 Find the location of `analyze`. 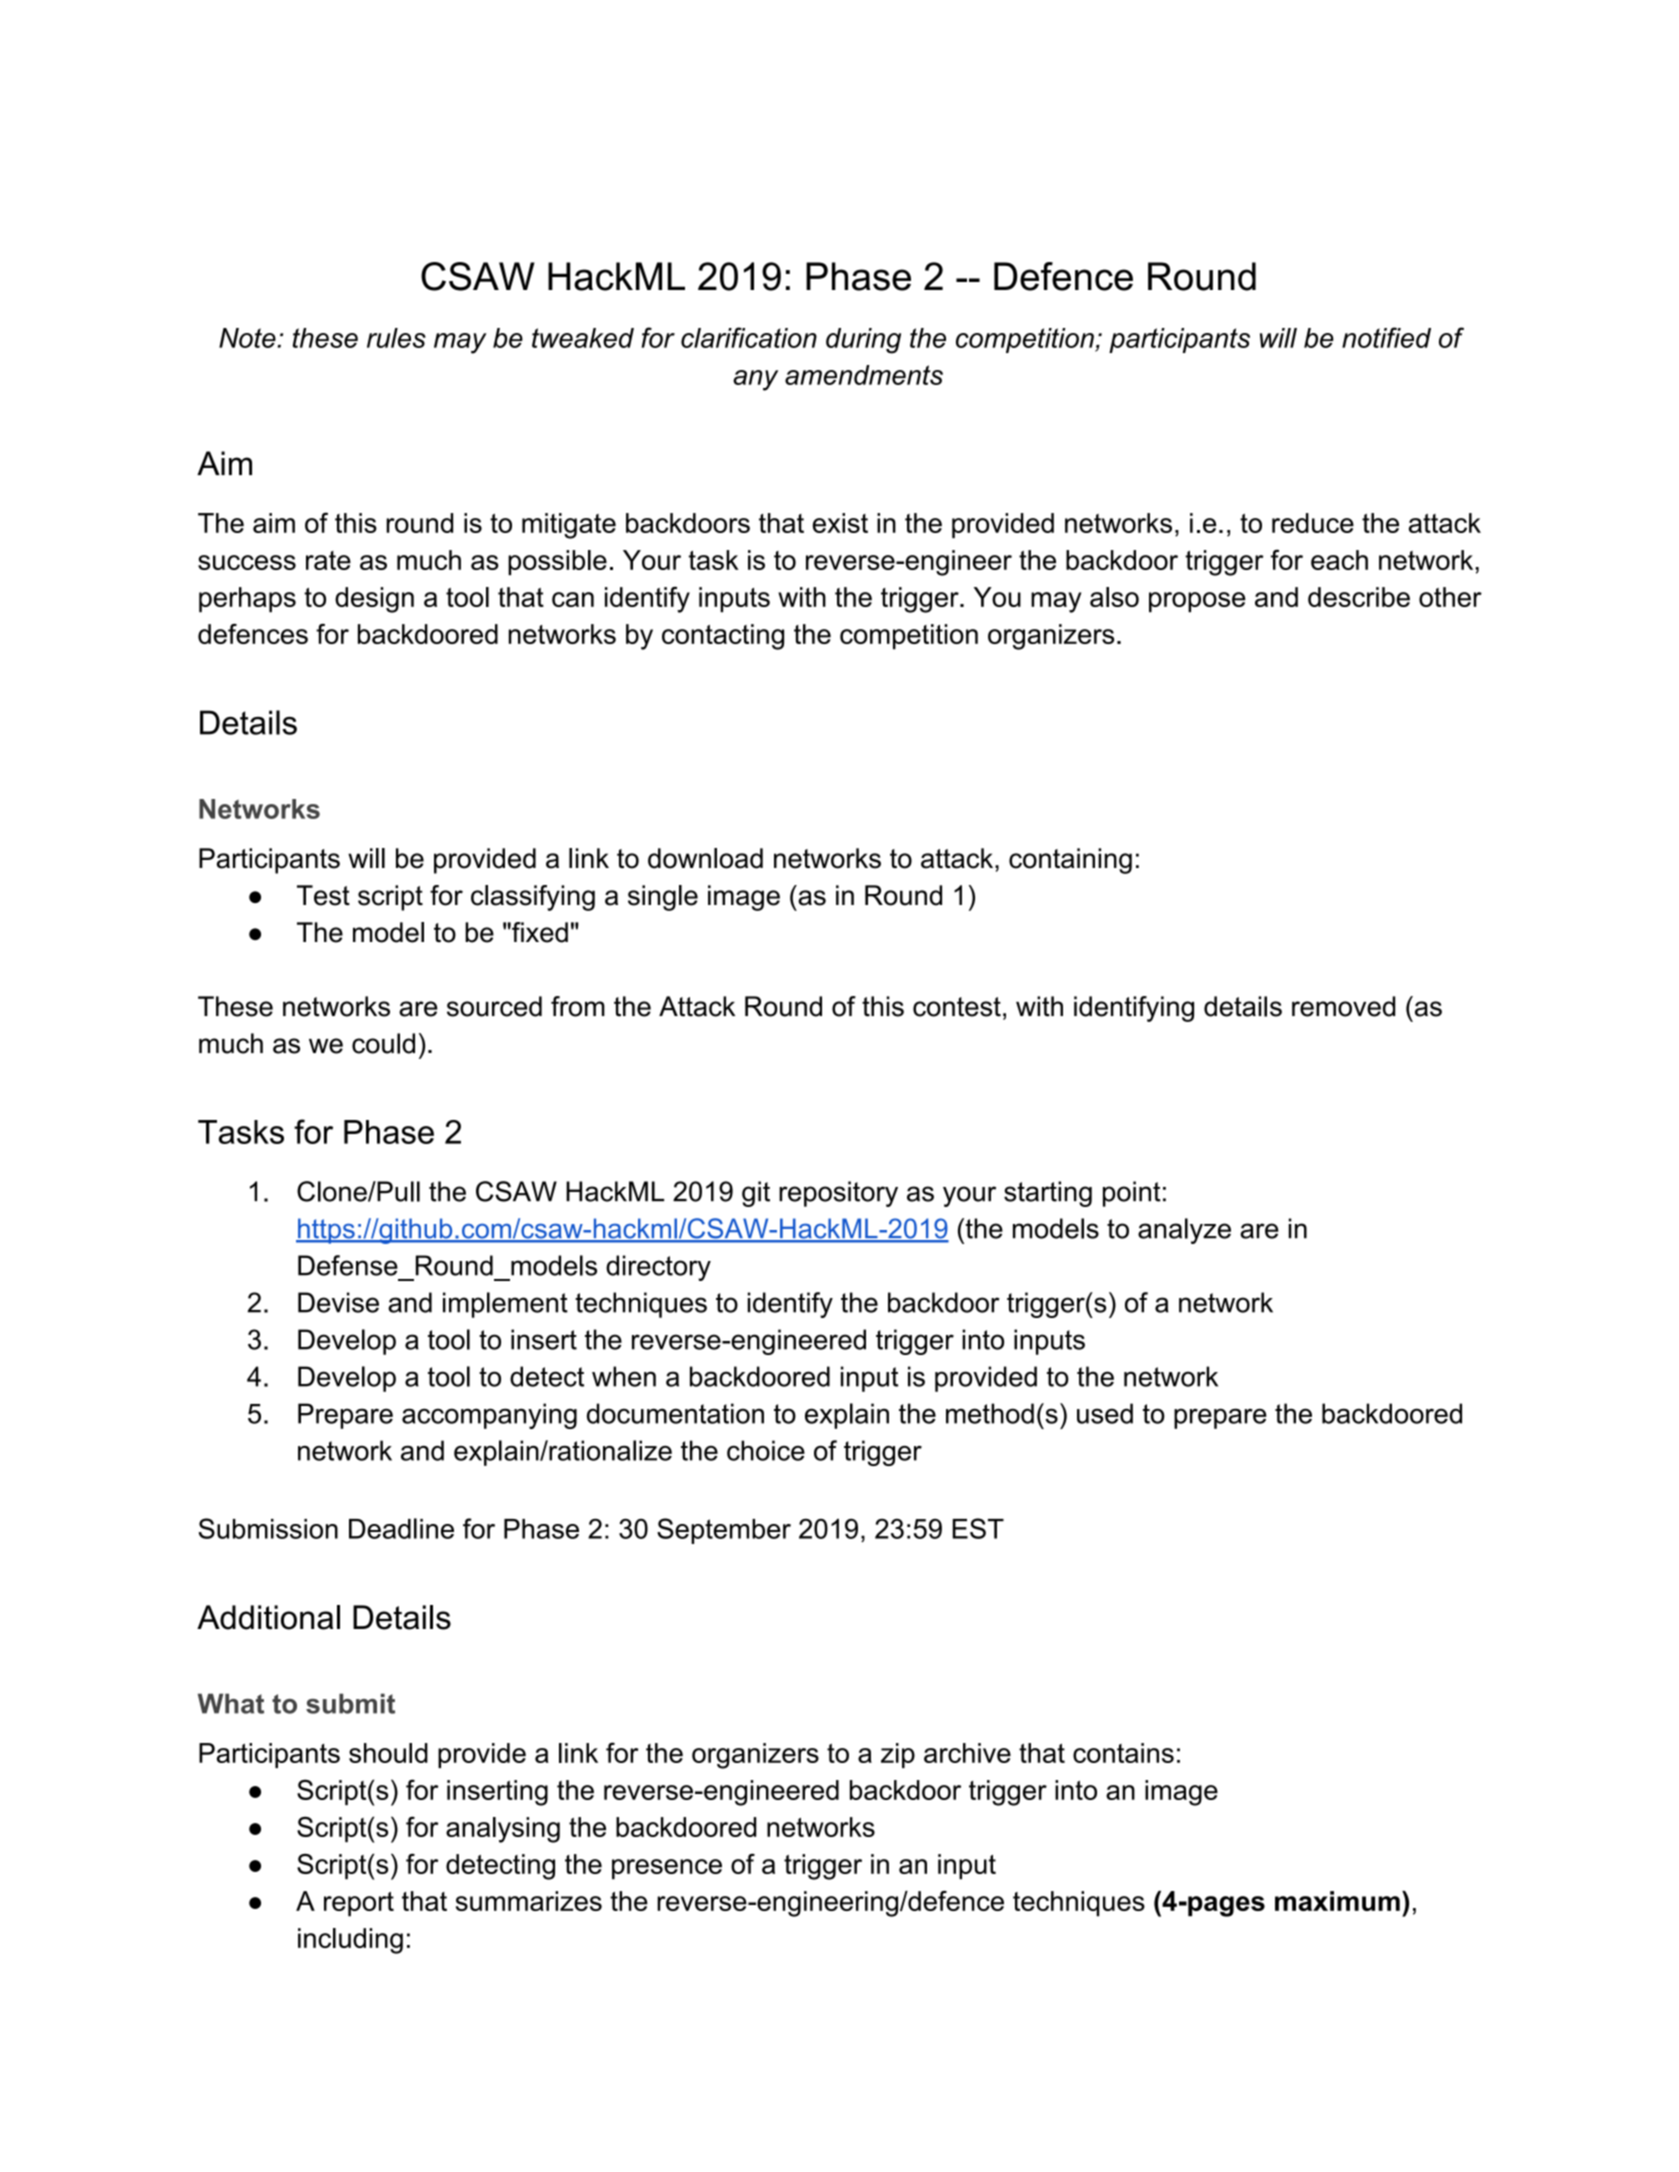

analyze is located at coordinates (1184, 1231).
